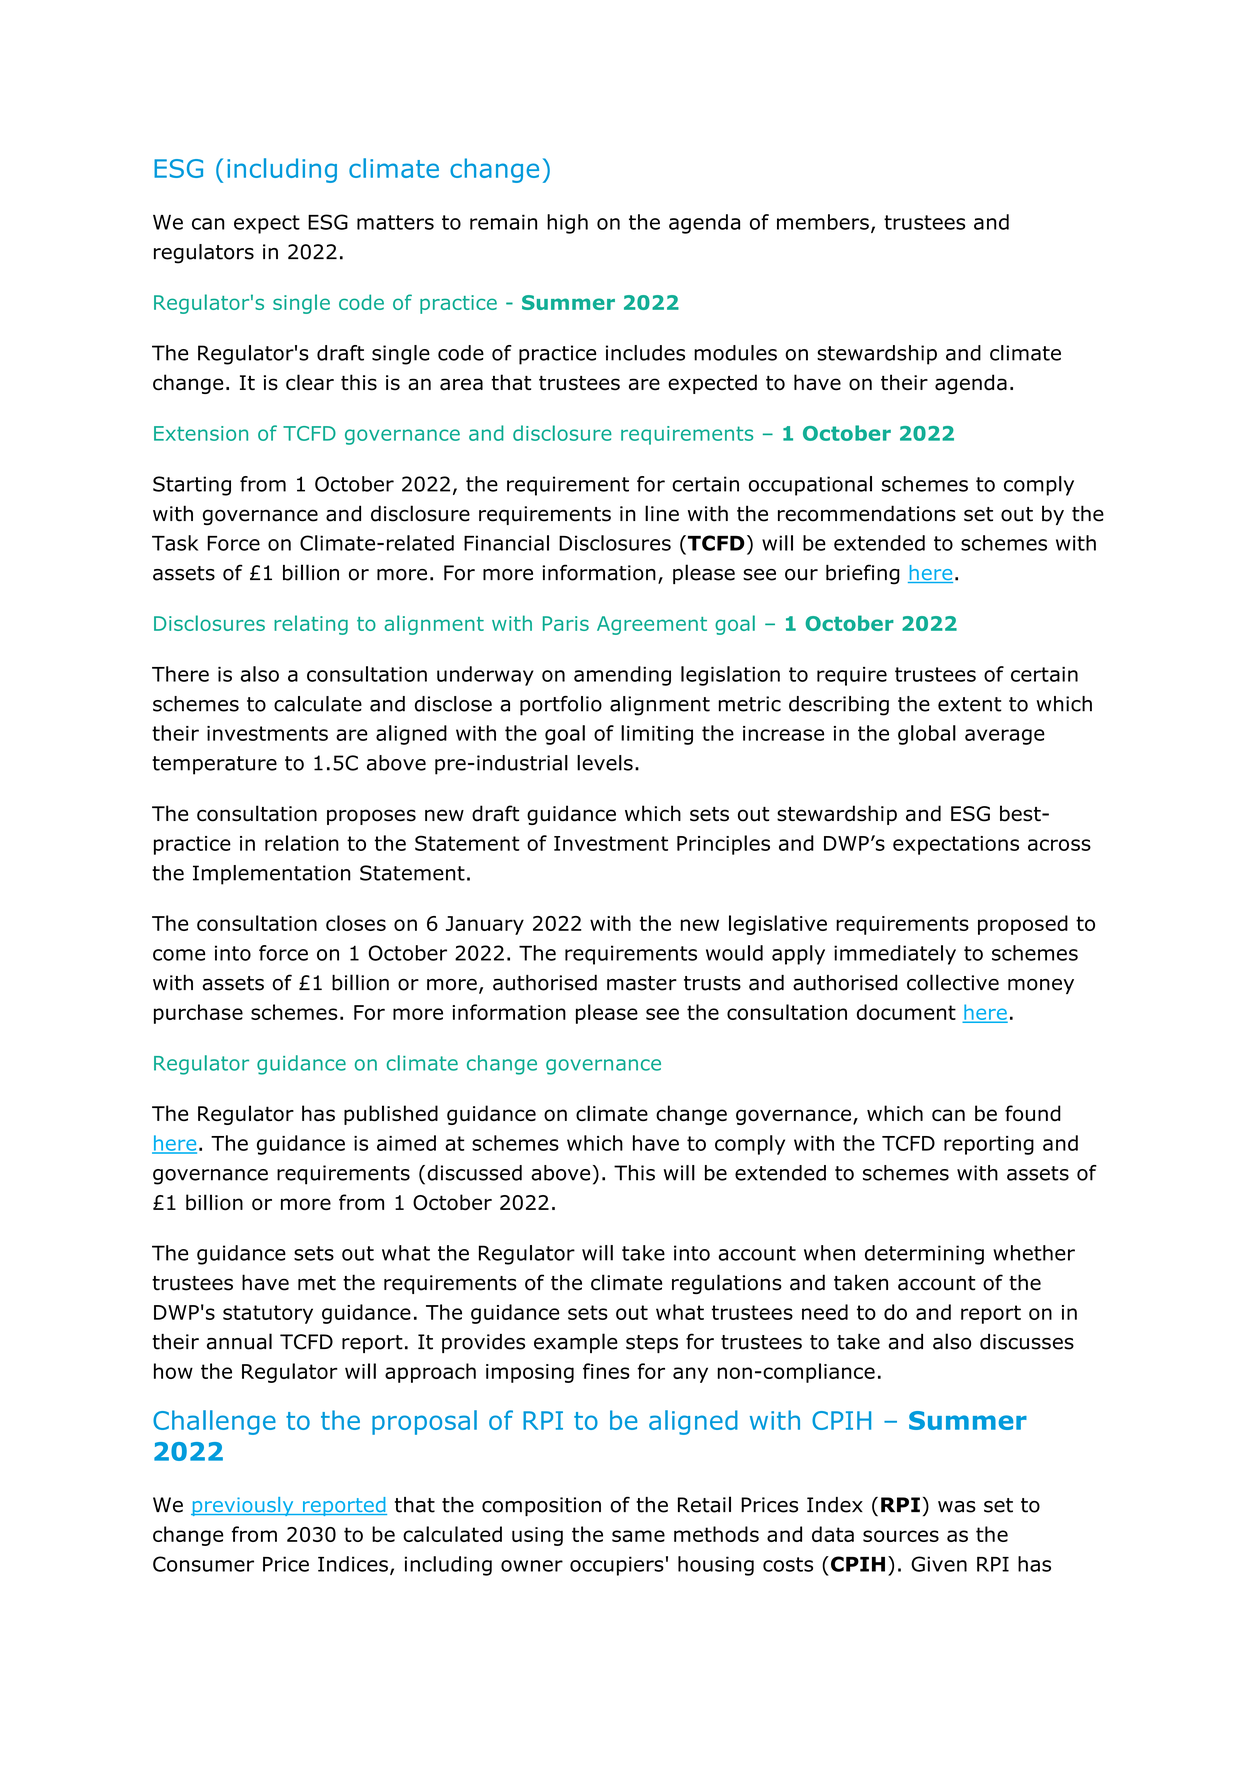  What do you see at coordinates (638, 1536) in the screenshot?
I see `same` at bounding box center [638, 1536].
